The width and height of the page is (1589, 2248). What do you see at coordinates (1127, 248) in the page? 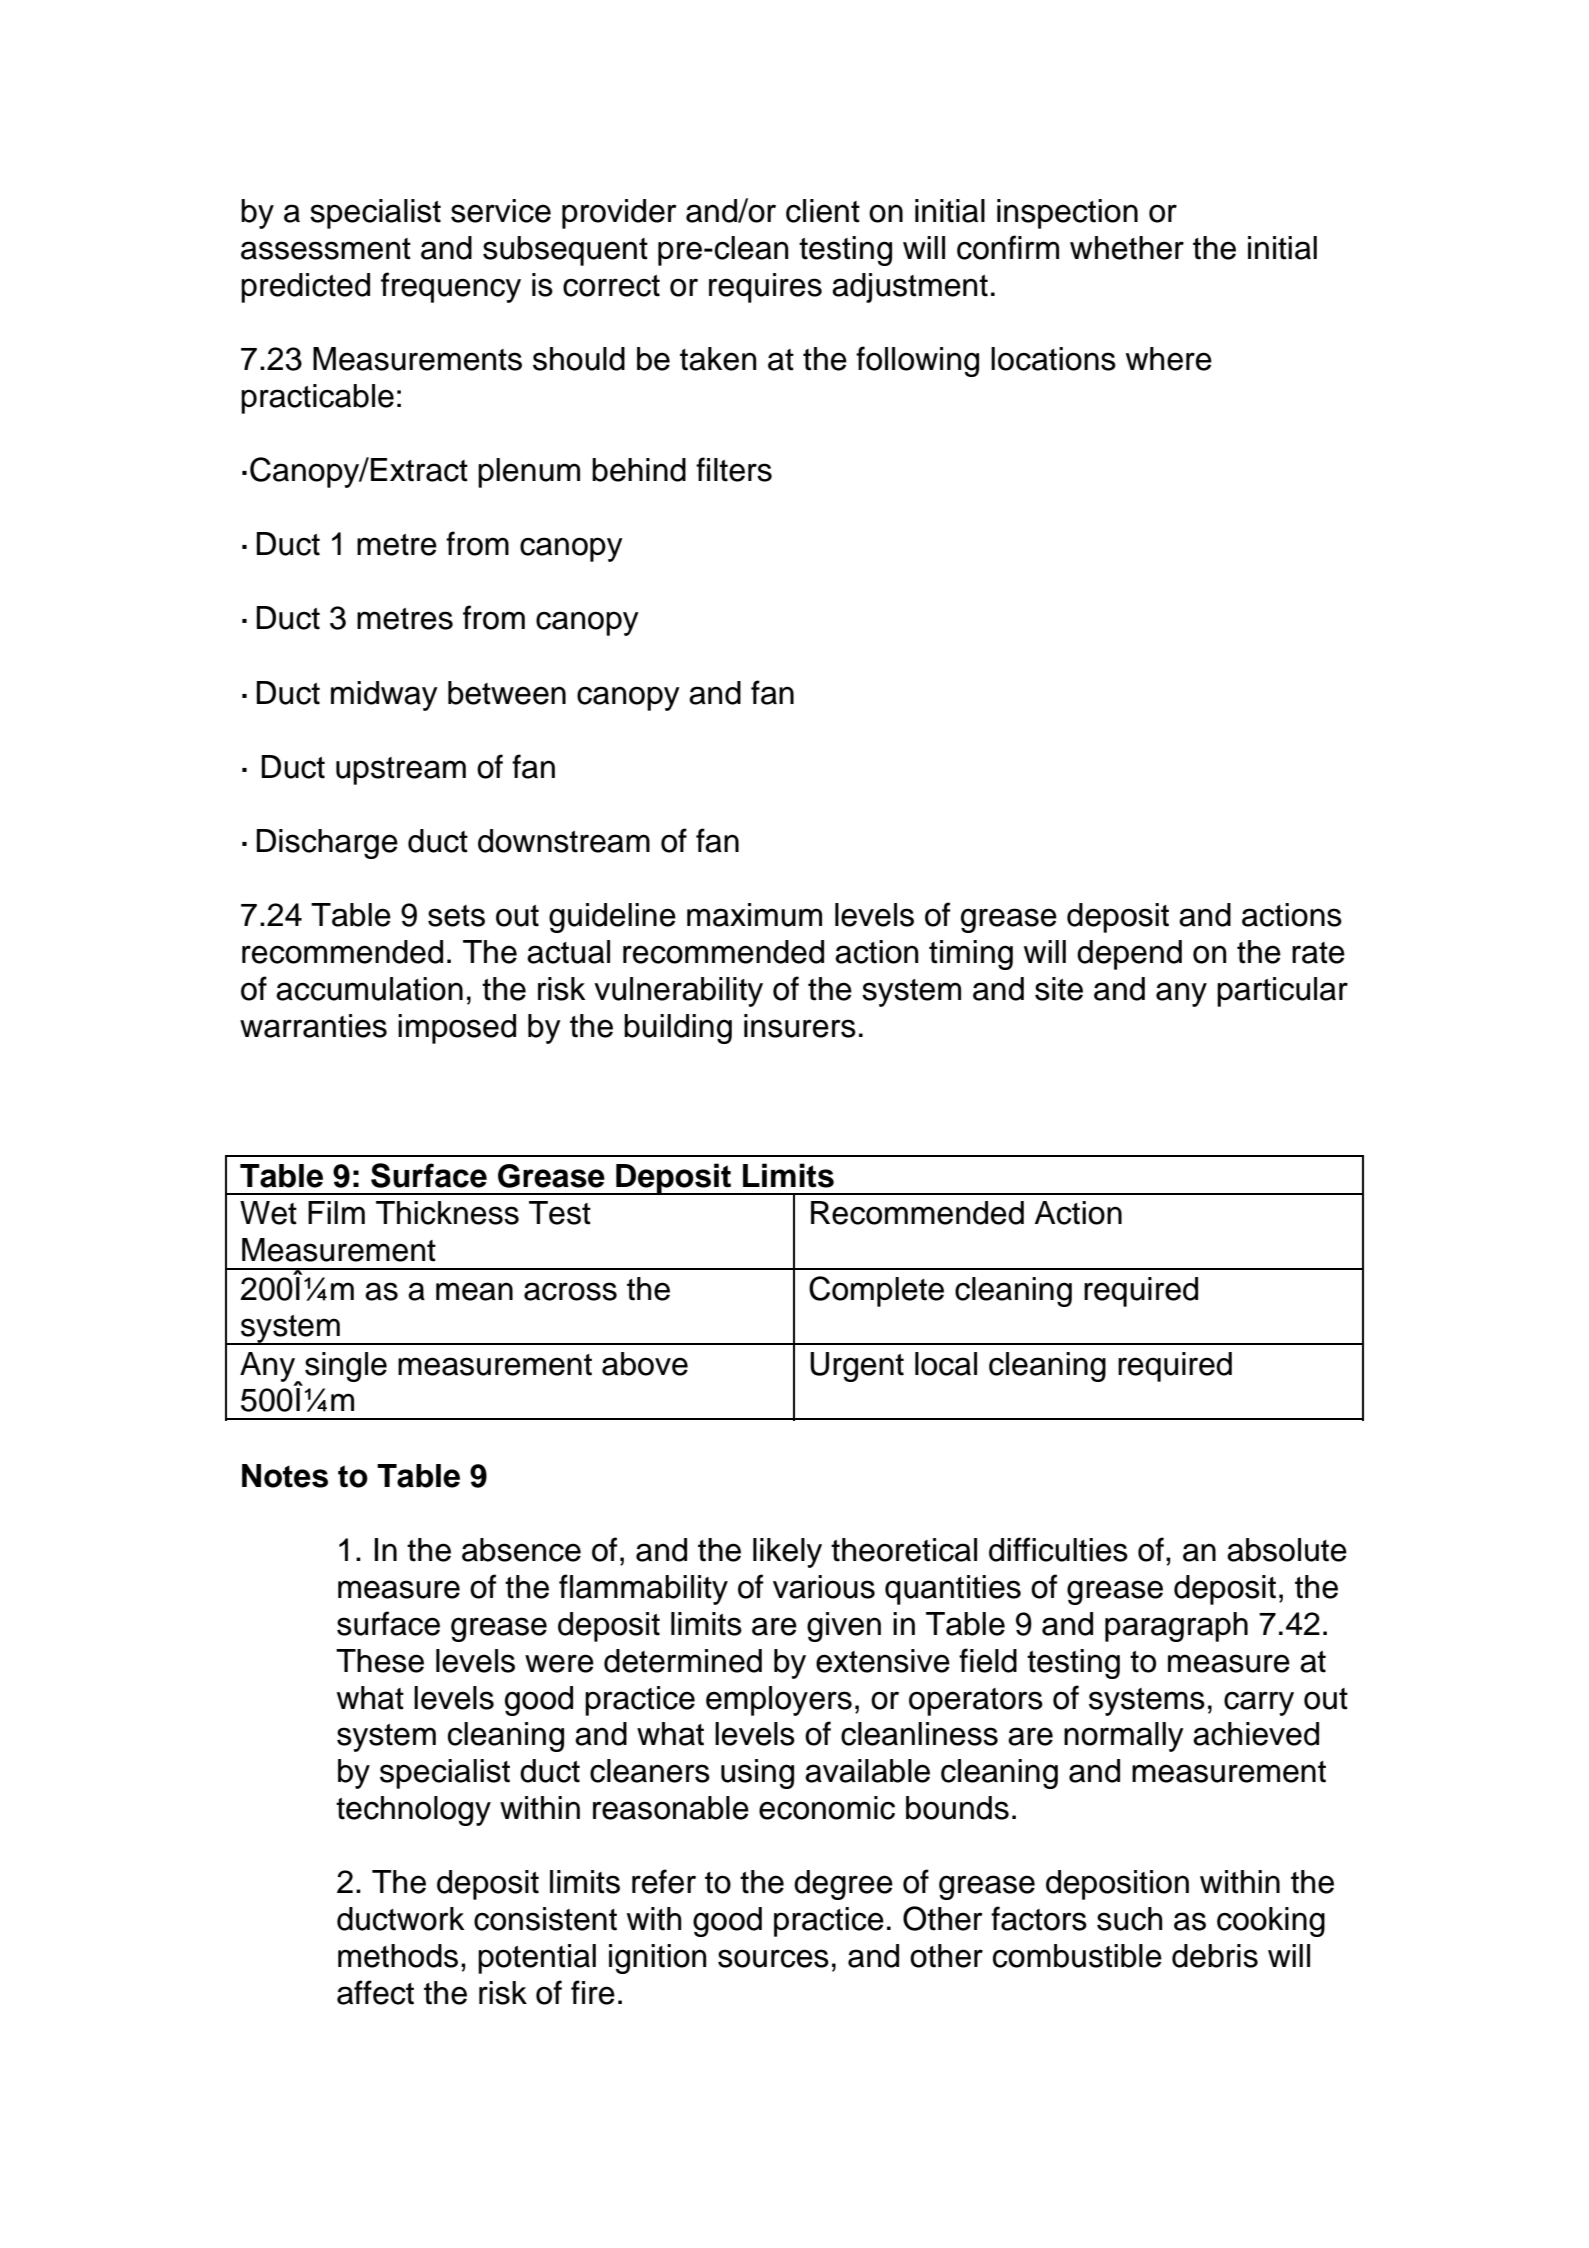
I see `whether` at bounding box center [1127, 248].
